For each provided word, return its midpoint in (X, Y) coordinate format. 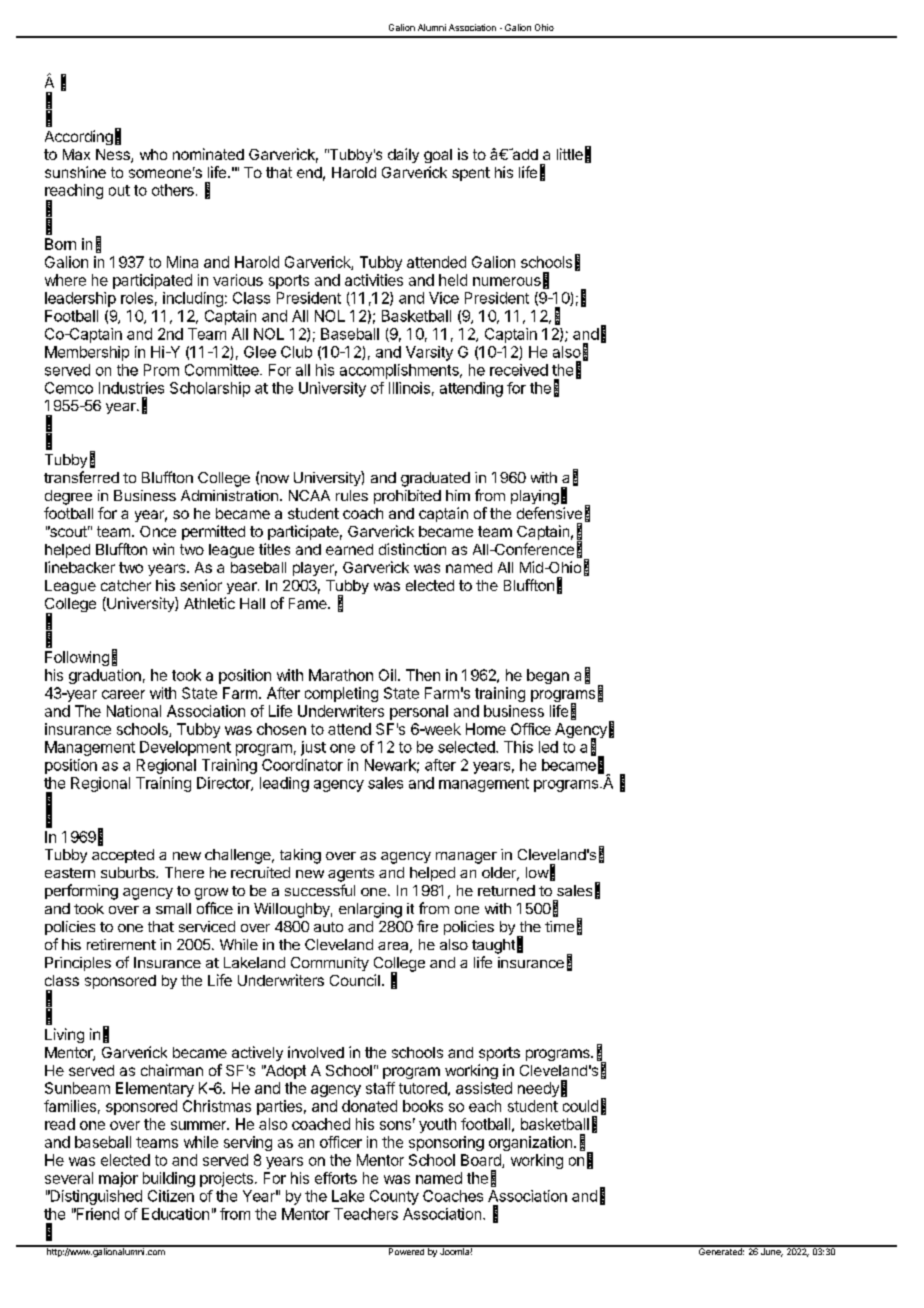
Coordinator (302, 765)
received (519, 370)
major (118, 1179)
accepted (123, 856)
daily (403, 155)
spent (471, 174)
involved (316, 1052)
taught (493, 946)
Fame (309, 603)
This (518, 747)
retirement (121, 944)
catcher (126, 585)
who (153, 154)
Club (296, 352)
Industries (131, 388)
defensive (549, 513)
